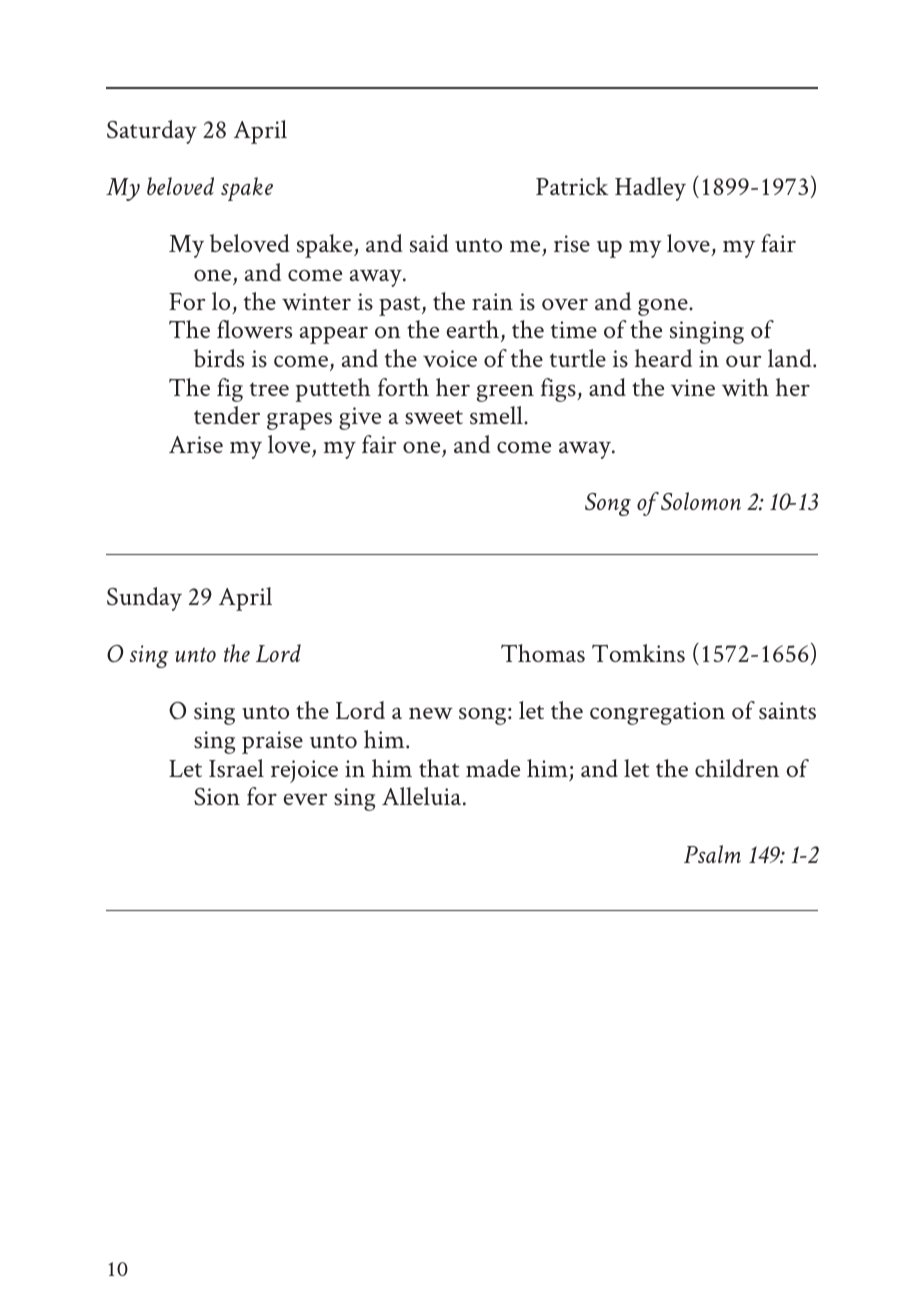 The width and height of the image is (924, 1311). I want to click on Solomon, so click(701, 501).
